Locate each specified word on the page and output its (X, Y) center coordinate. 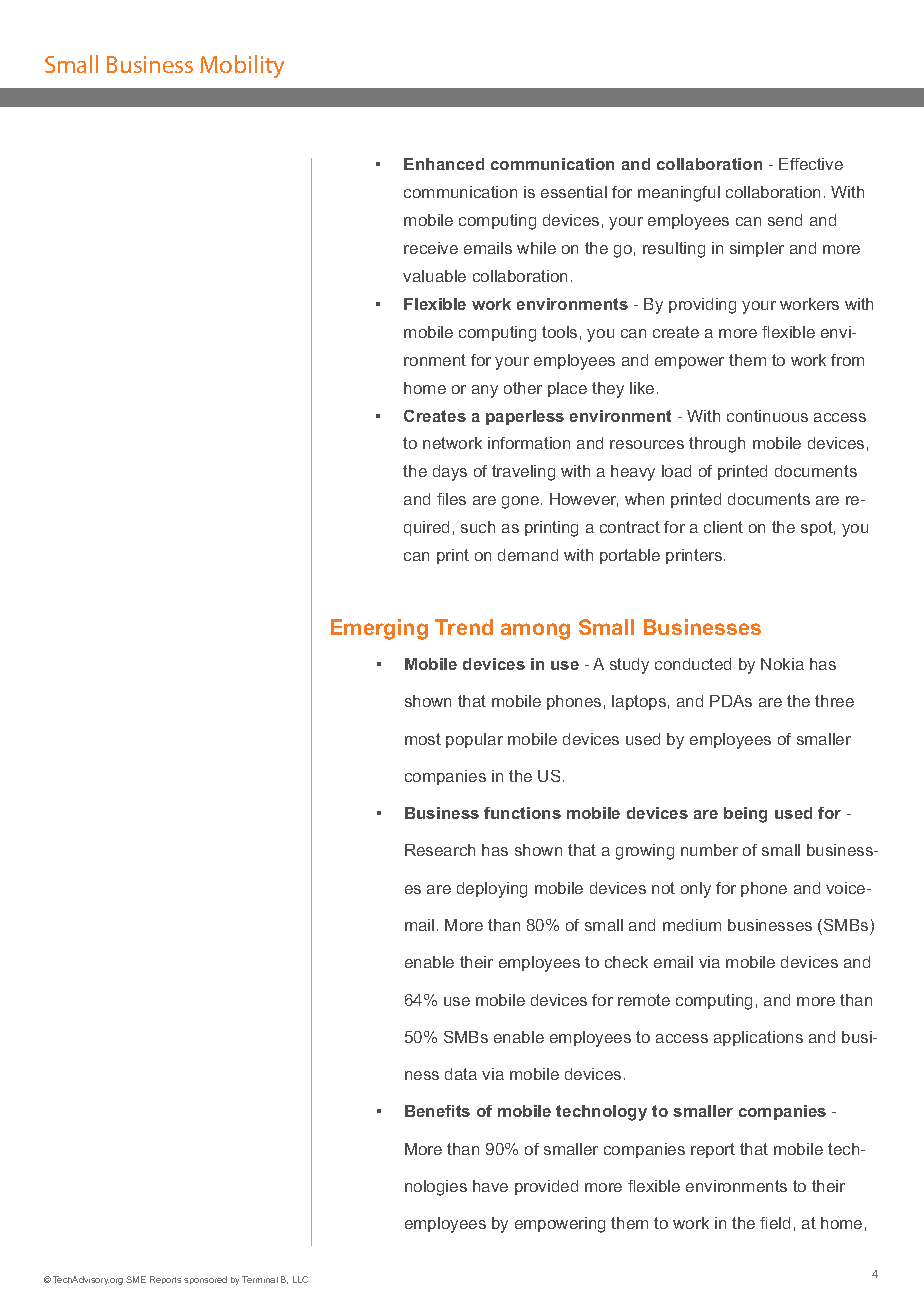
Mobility (242, 66)
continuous (767, 416)
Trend (464, 627)
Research (440, 850)
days (450, 473)
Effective (811, 164)
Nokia (782, 664)
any (485, 391)
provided (546, 1187)
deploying (492, 890)
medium (692, 925)
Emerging (379, 629)
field (775, 1223)
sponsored (205, 1280)
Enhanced (444, 164)
